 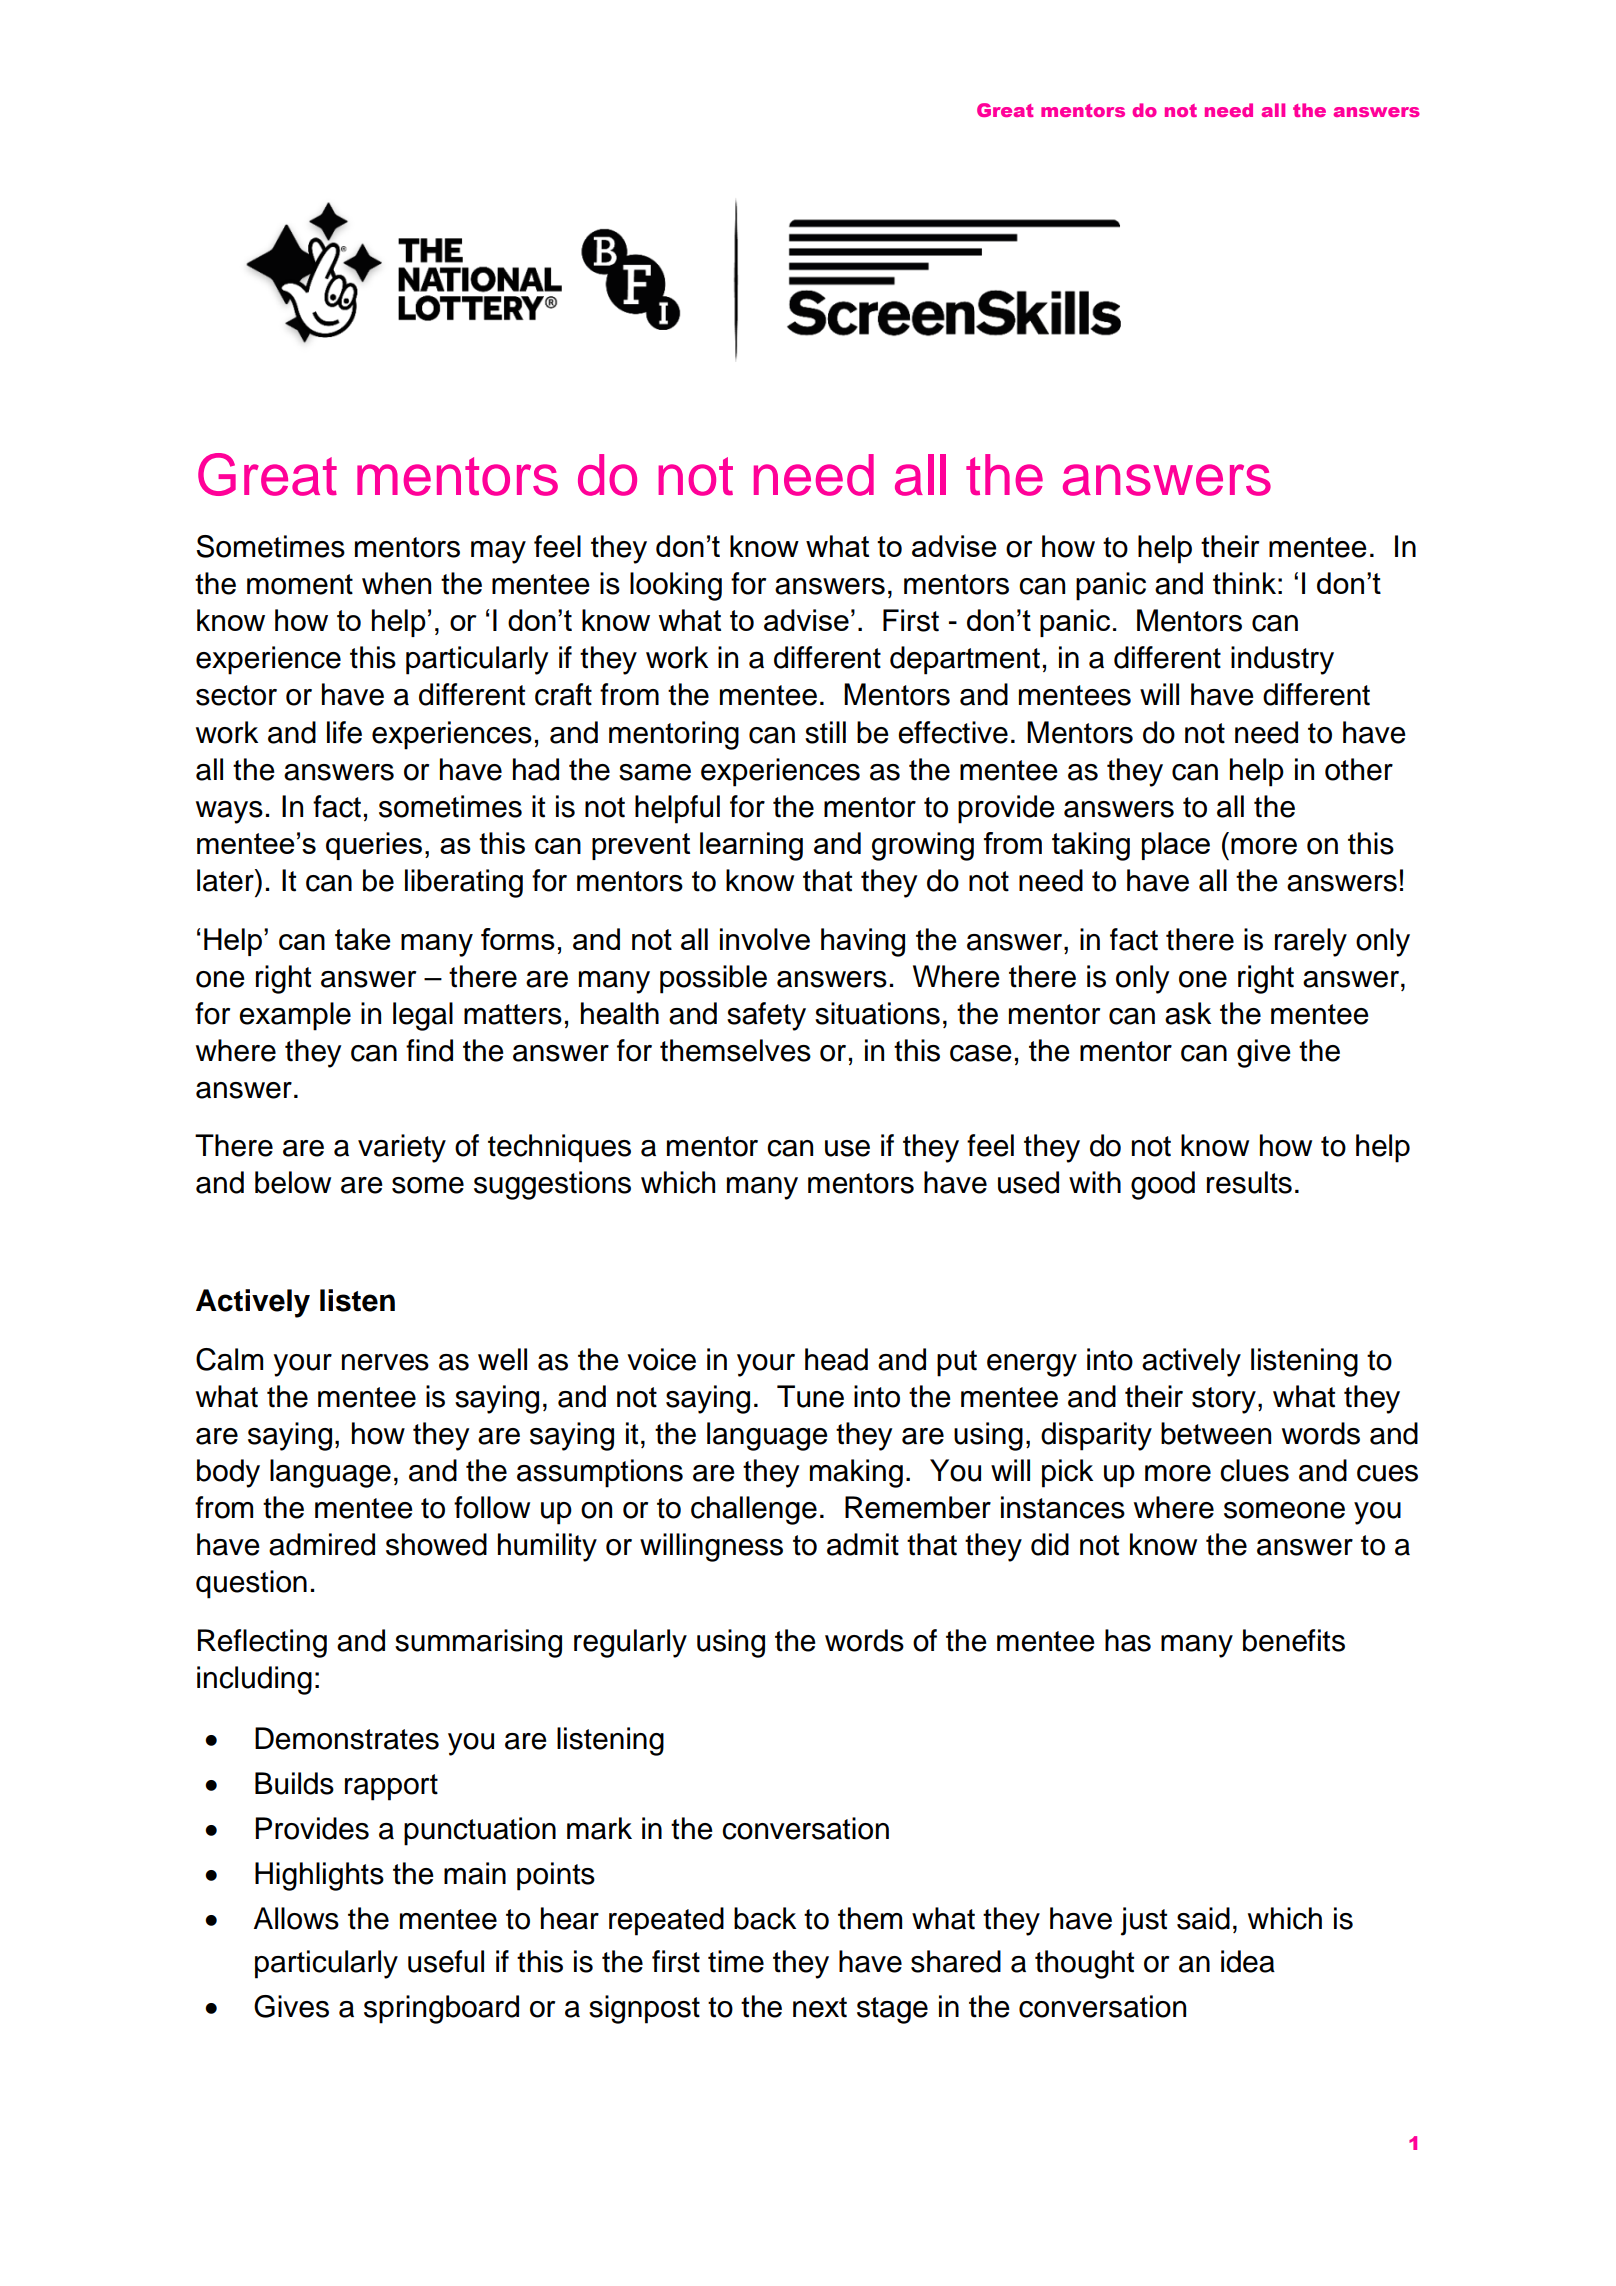 What do you see at coordinates (396, 583) in the screenshot?
I see `when` at bounding box center [396, 583].
